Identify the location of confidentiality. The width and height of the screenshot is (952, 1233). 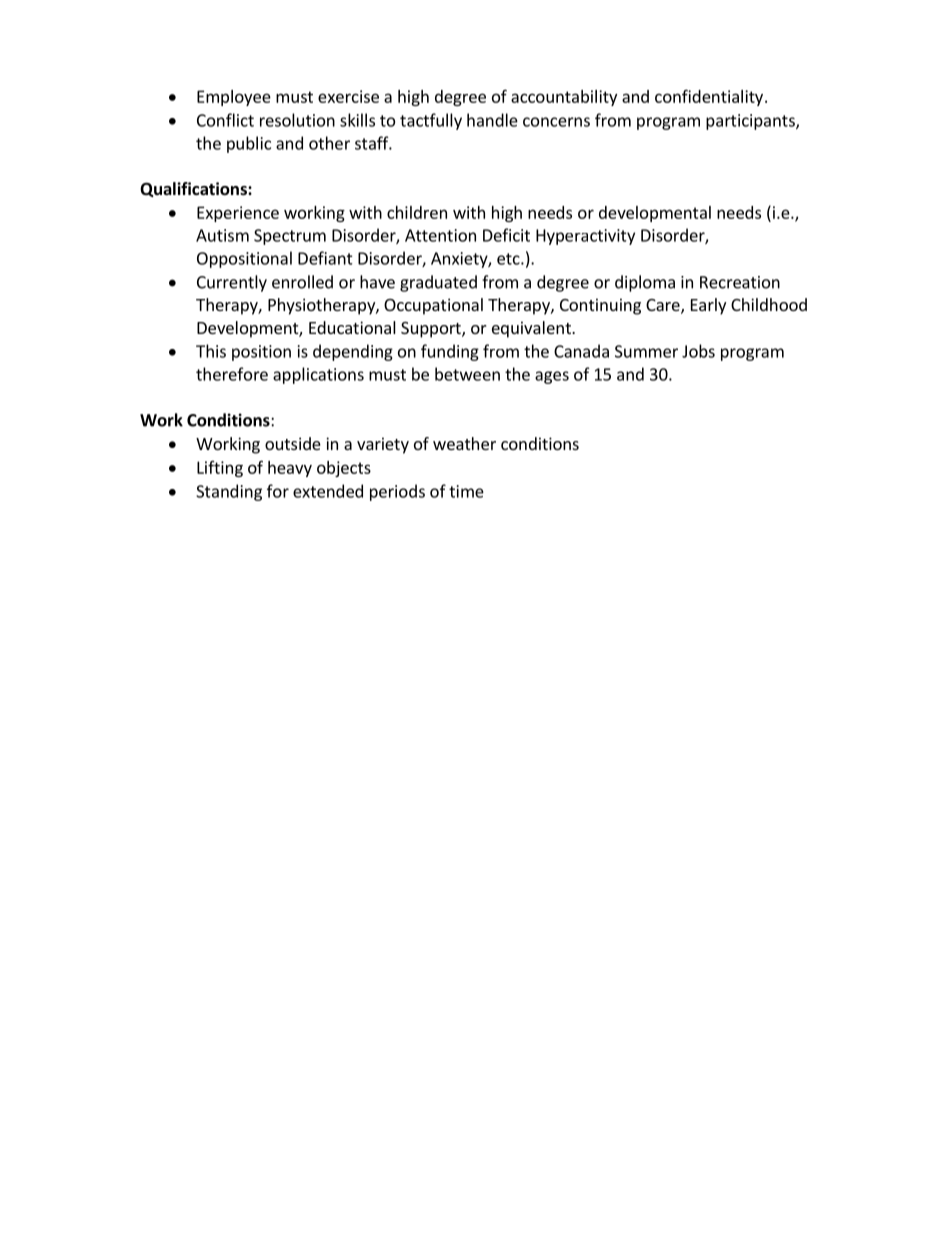
(709, 97).
